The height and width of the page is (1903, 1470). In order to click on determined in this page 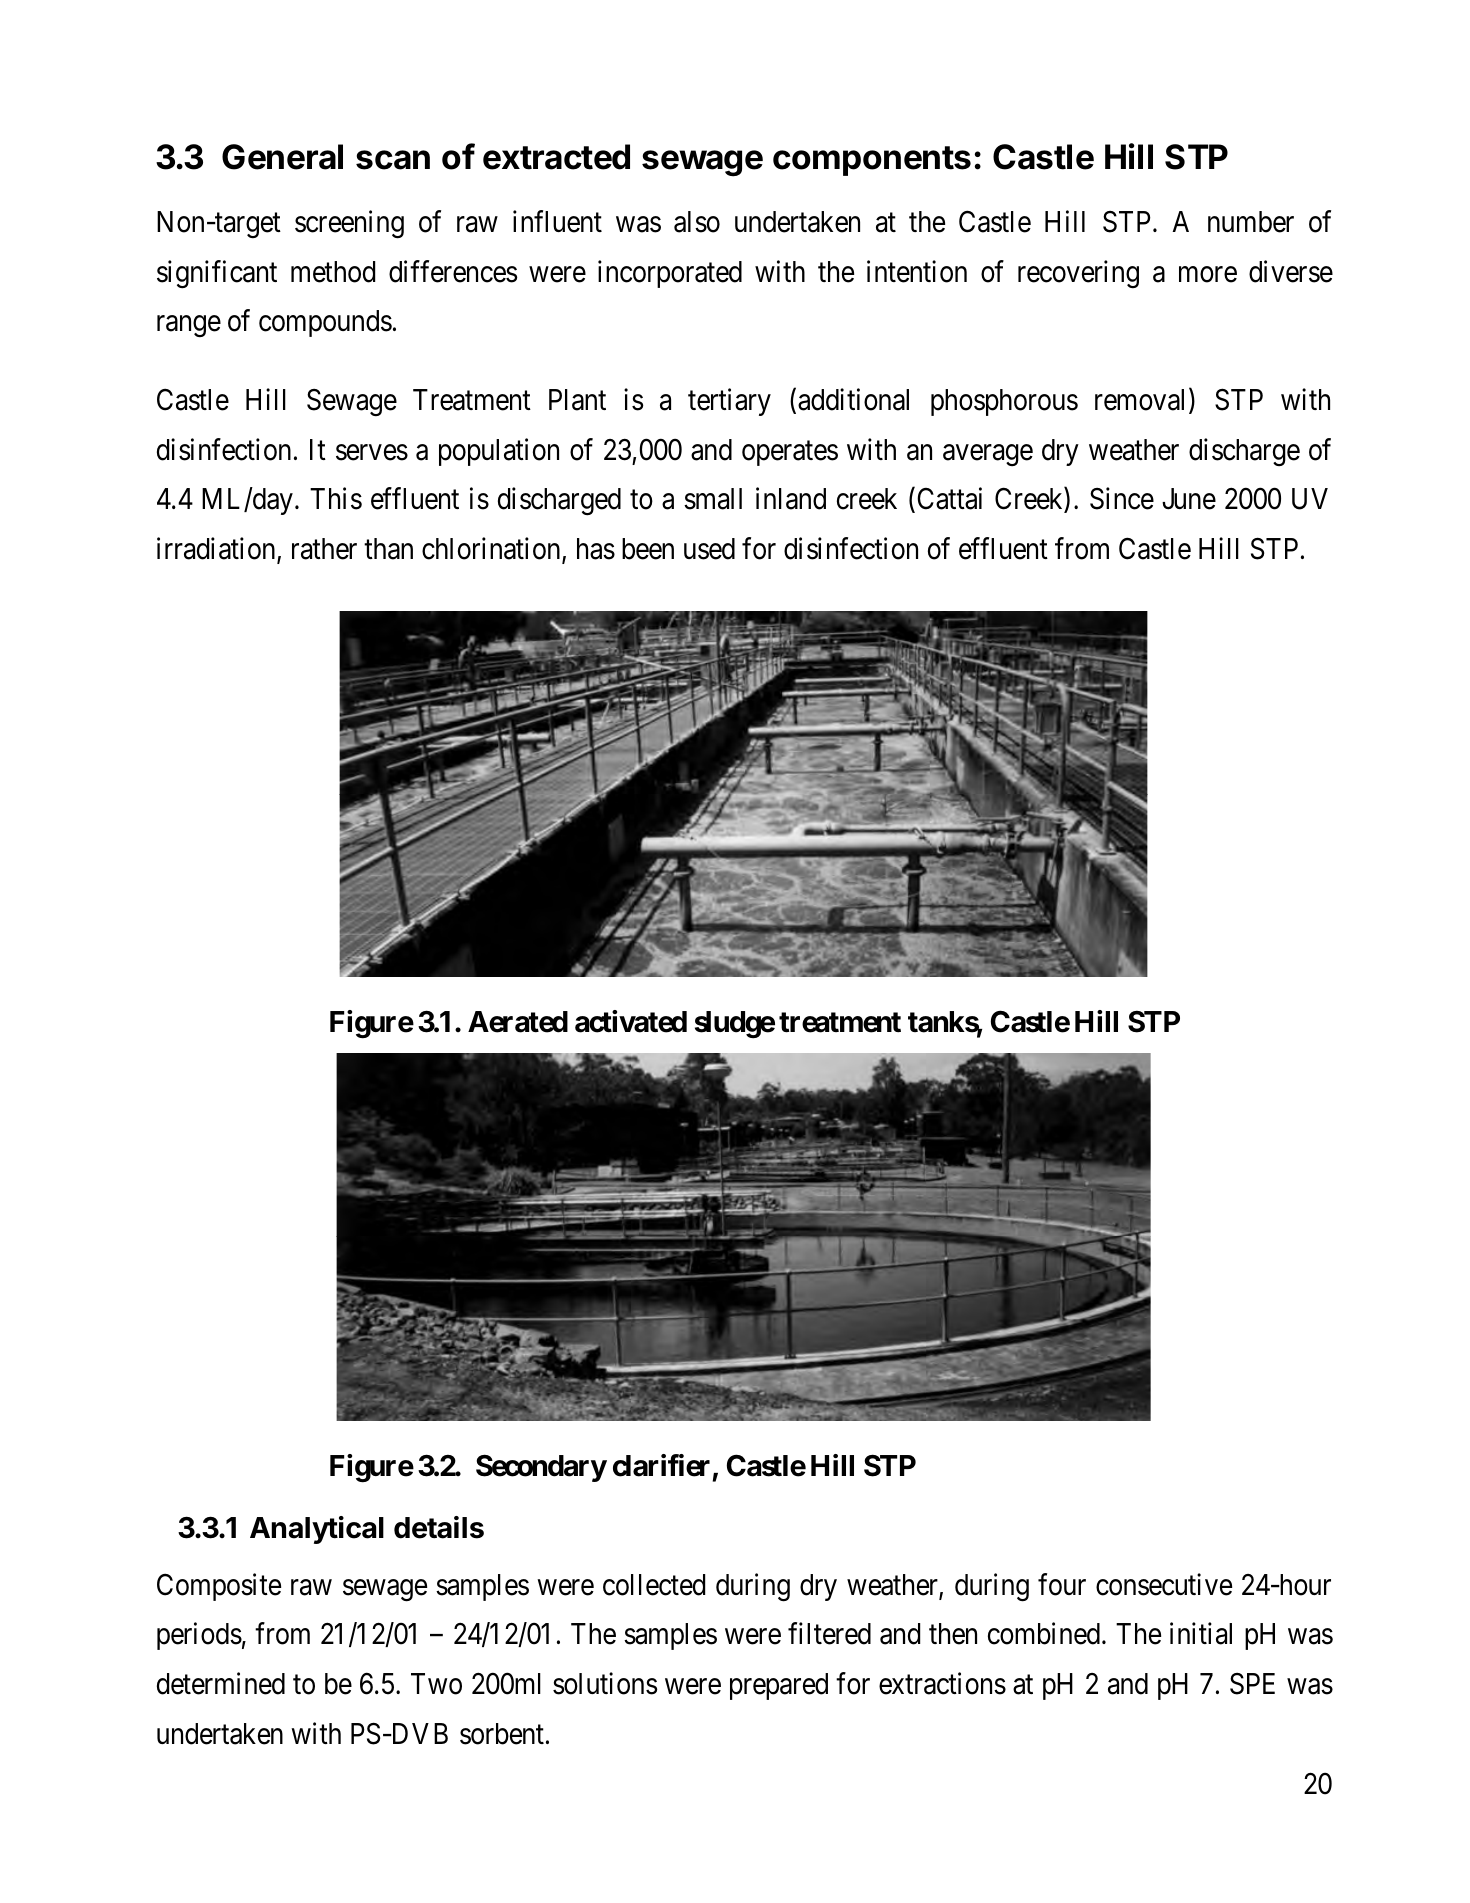, I will do `click(221, 1683)`.
